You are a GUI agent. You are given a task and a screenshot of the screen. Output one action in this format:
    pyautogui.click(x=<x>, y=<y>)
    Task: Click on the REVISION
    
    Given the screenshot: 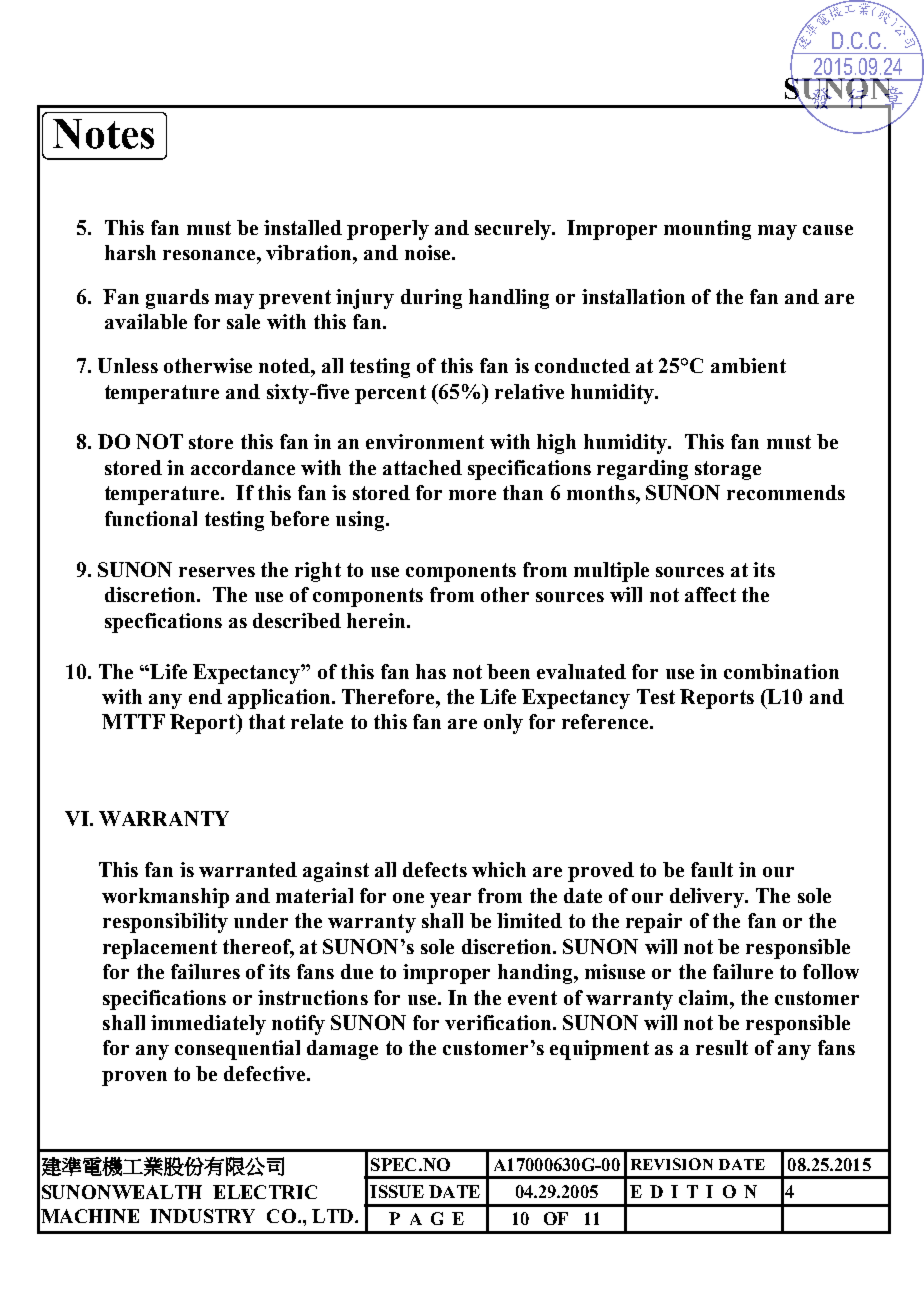 What is the action you would take?
    pyautogui.click(x=672, y=1164)
